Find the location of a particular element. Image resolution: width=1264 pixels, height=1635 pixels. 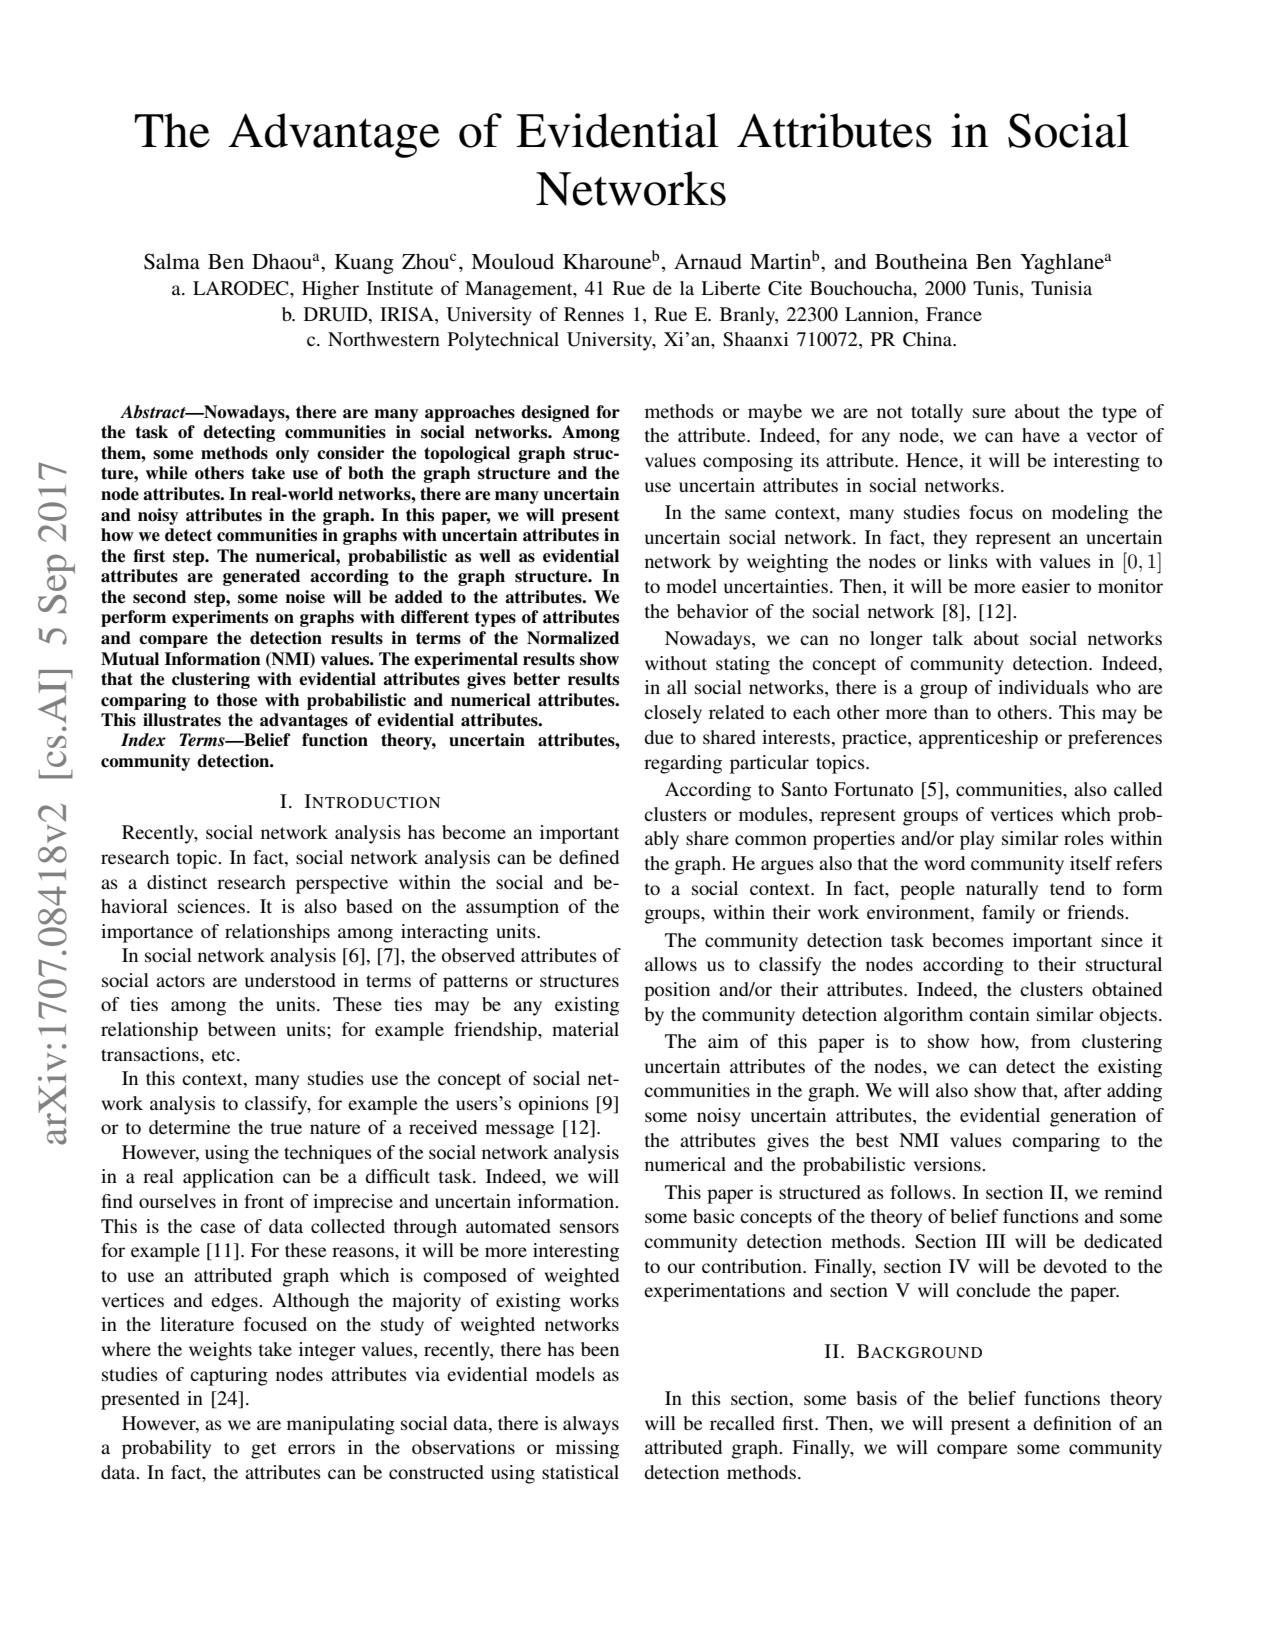

Higher is located at coordinates (330, 290).
